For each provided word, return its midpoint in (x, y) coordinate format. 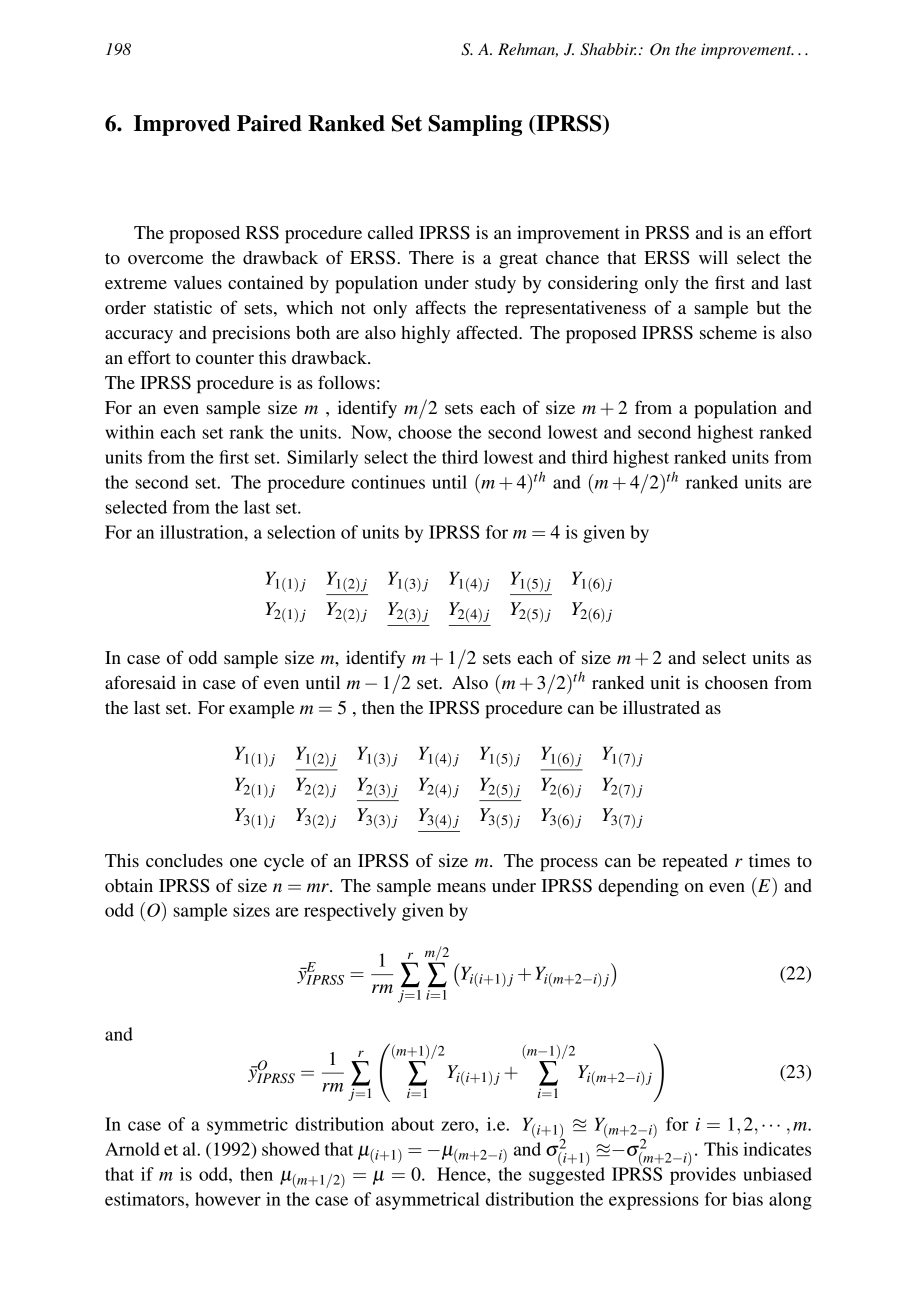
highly (425, 334)
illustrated (661, 707)
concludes (184, 860)
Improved (182, 125)
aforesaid (140, 682)
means (461, 887)
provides (703, 1175)
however (228, 1199)
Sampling (475, 125)
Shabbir (608, 49)
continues (388, 482)
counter (225, 358)
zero (458, 1126)
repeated (695, 863)
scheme (728, 332)
